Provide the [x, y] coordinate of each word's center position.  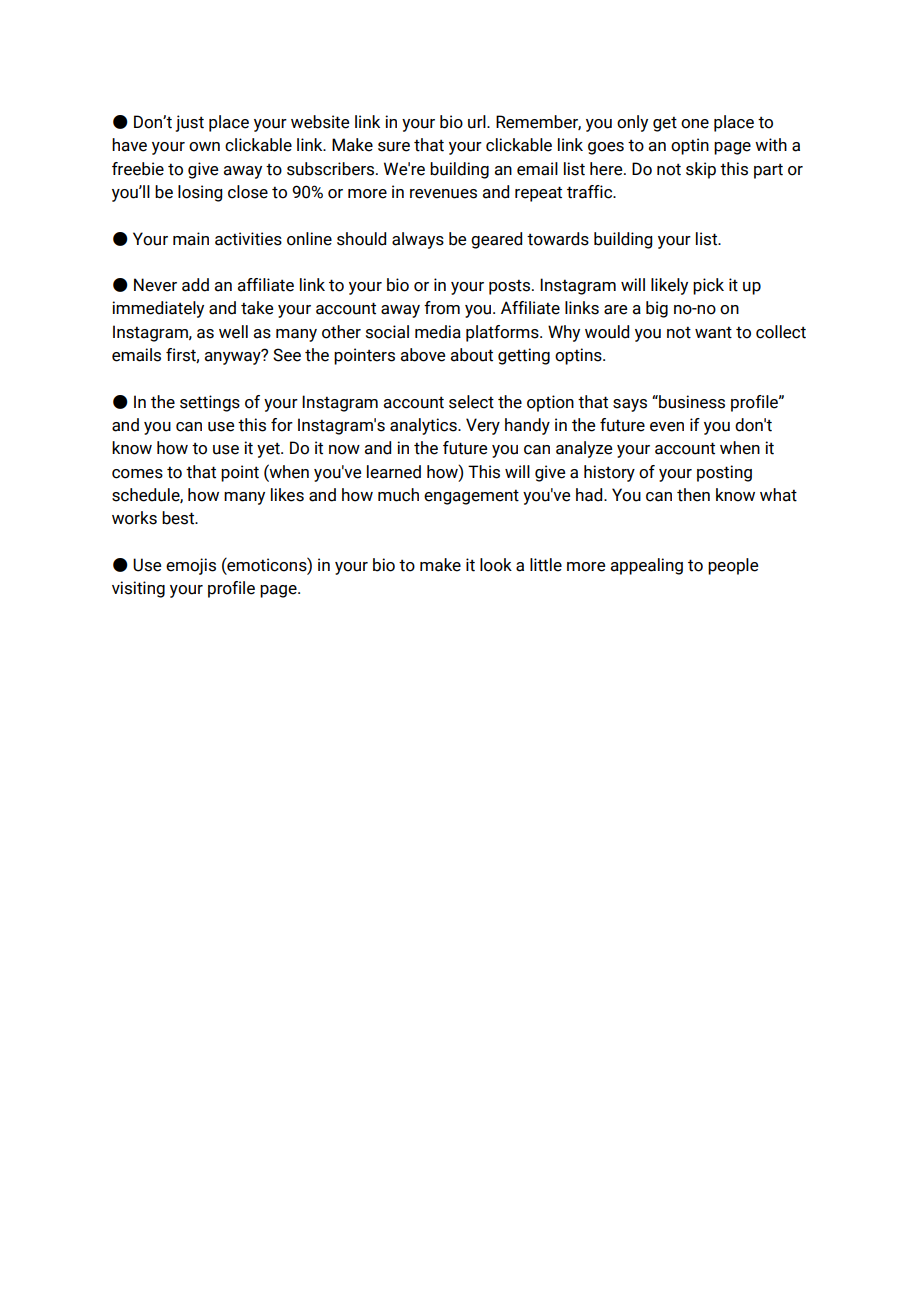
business [691, 402]
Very [483, 426]
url [478, 122]
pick [708, 286]
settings [210, 403]
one [695, 124]
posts [509, 287]
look [496, 565]
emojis [191, 566]
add [195, 285]
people [733, 566]
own [204, 147]
